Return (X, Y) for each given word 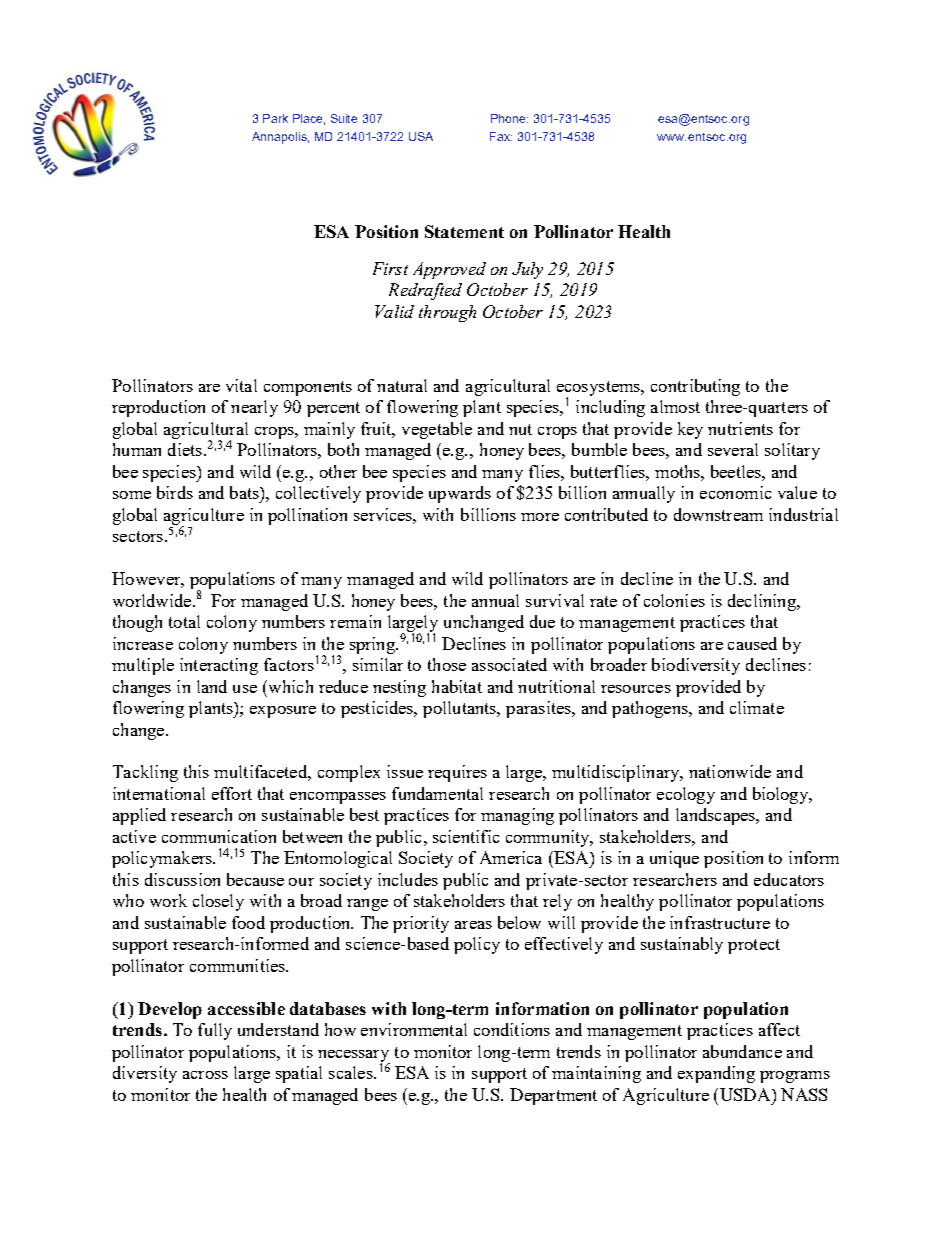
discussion (182, 879)
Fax (501, 136)
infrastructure (720, 922)
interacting (219, 666)
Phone (509, 118)
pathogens (651, 709)
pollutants (461, 709)
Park (275, 118)
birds (175, 492)
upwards (460, 494)
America (511, 857)
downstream (718, 514)
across (205, 1075)
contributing (695, 387)
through (447, 313)
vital (241, 385)
